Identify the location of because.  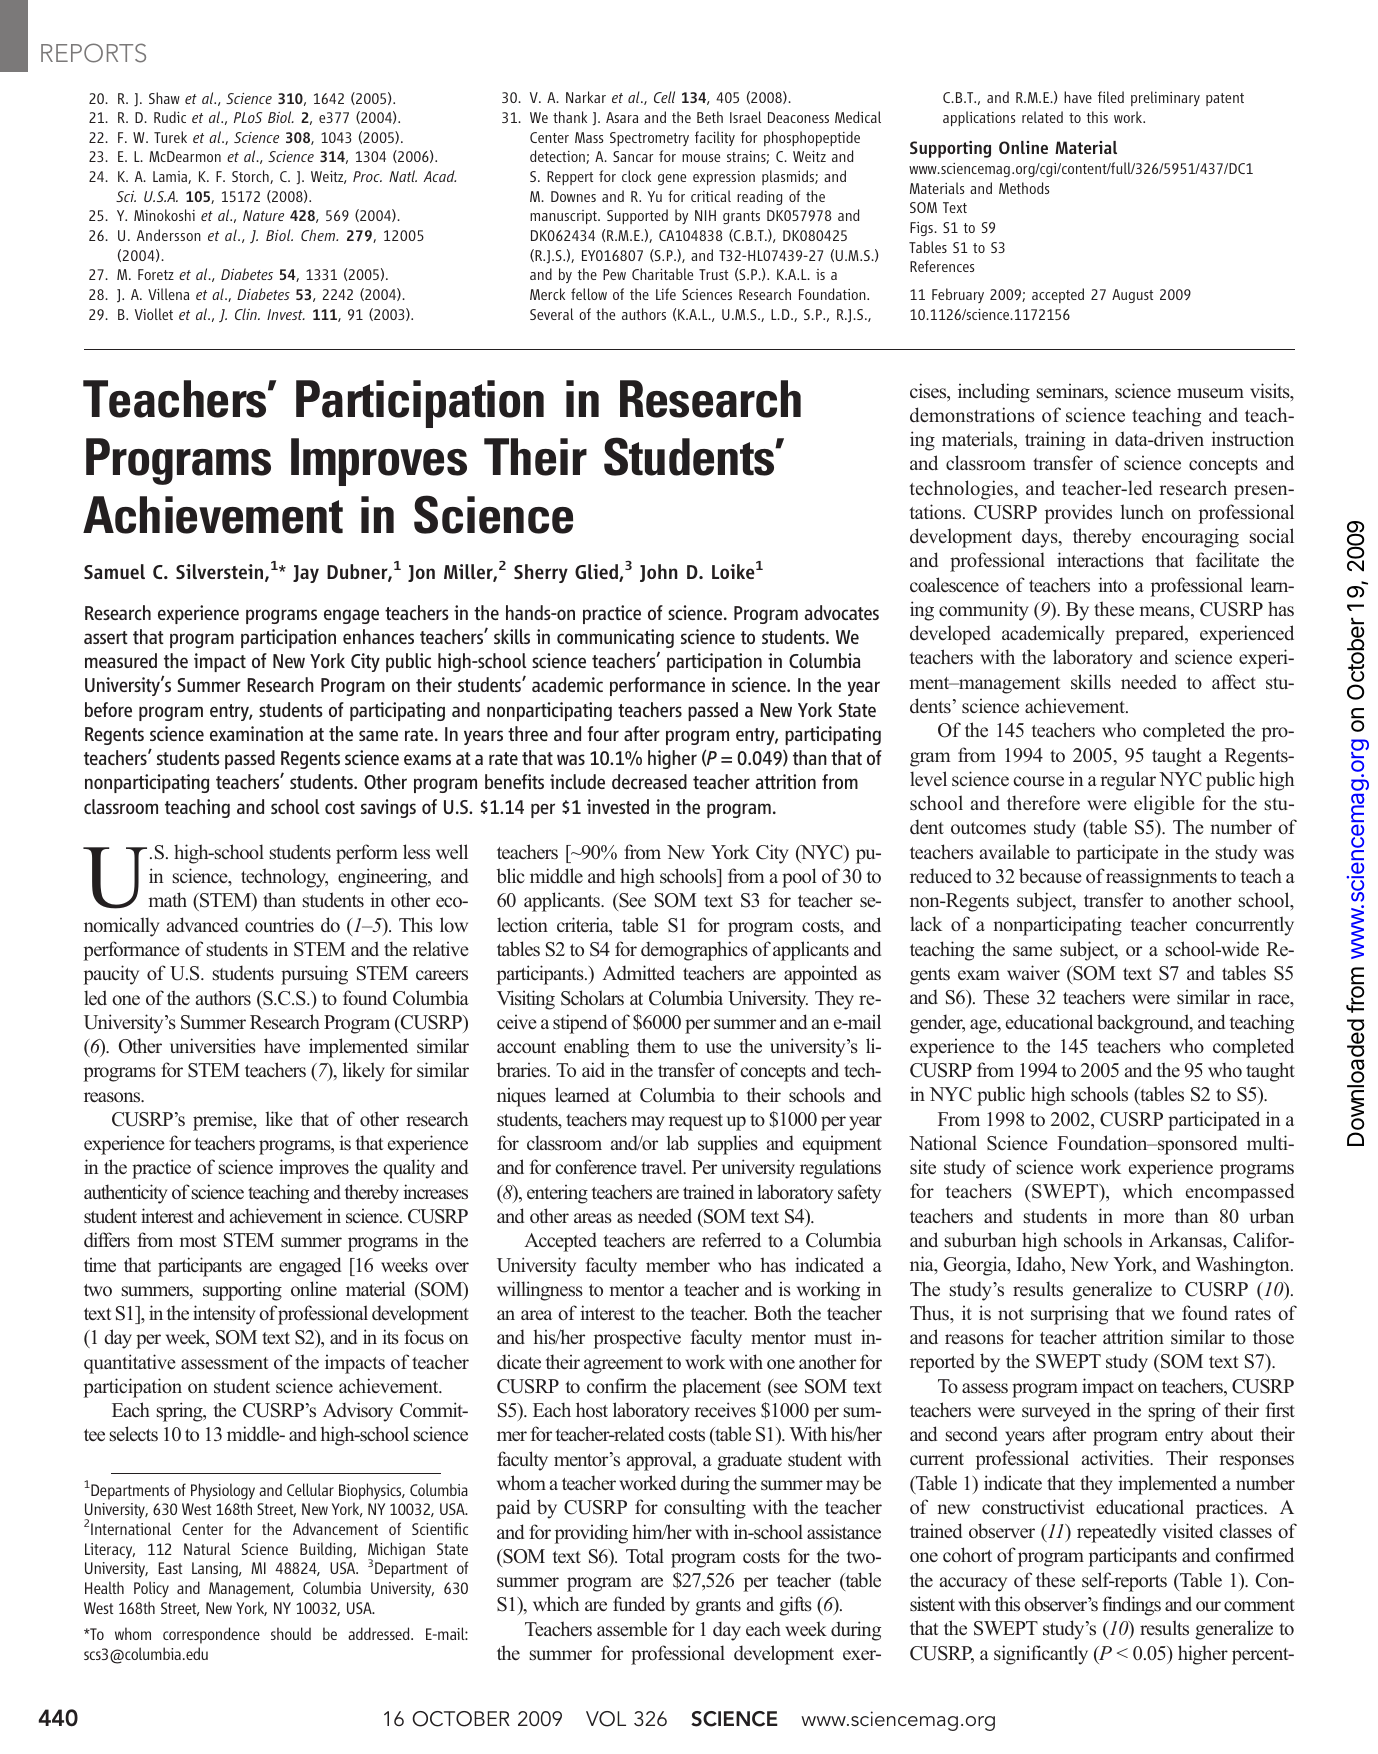
(1050, 875).
